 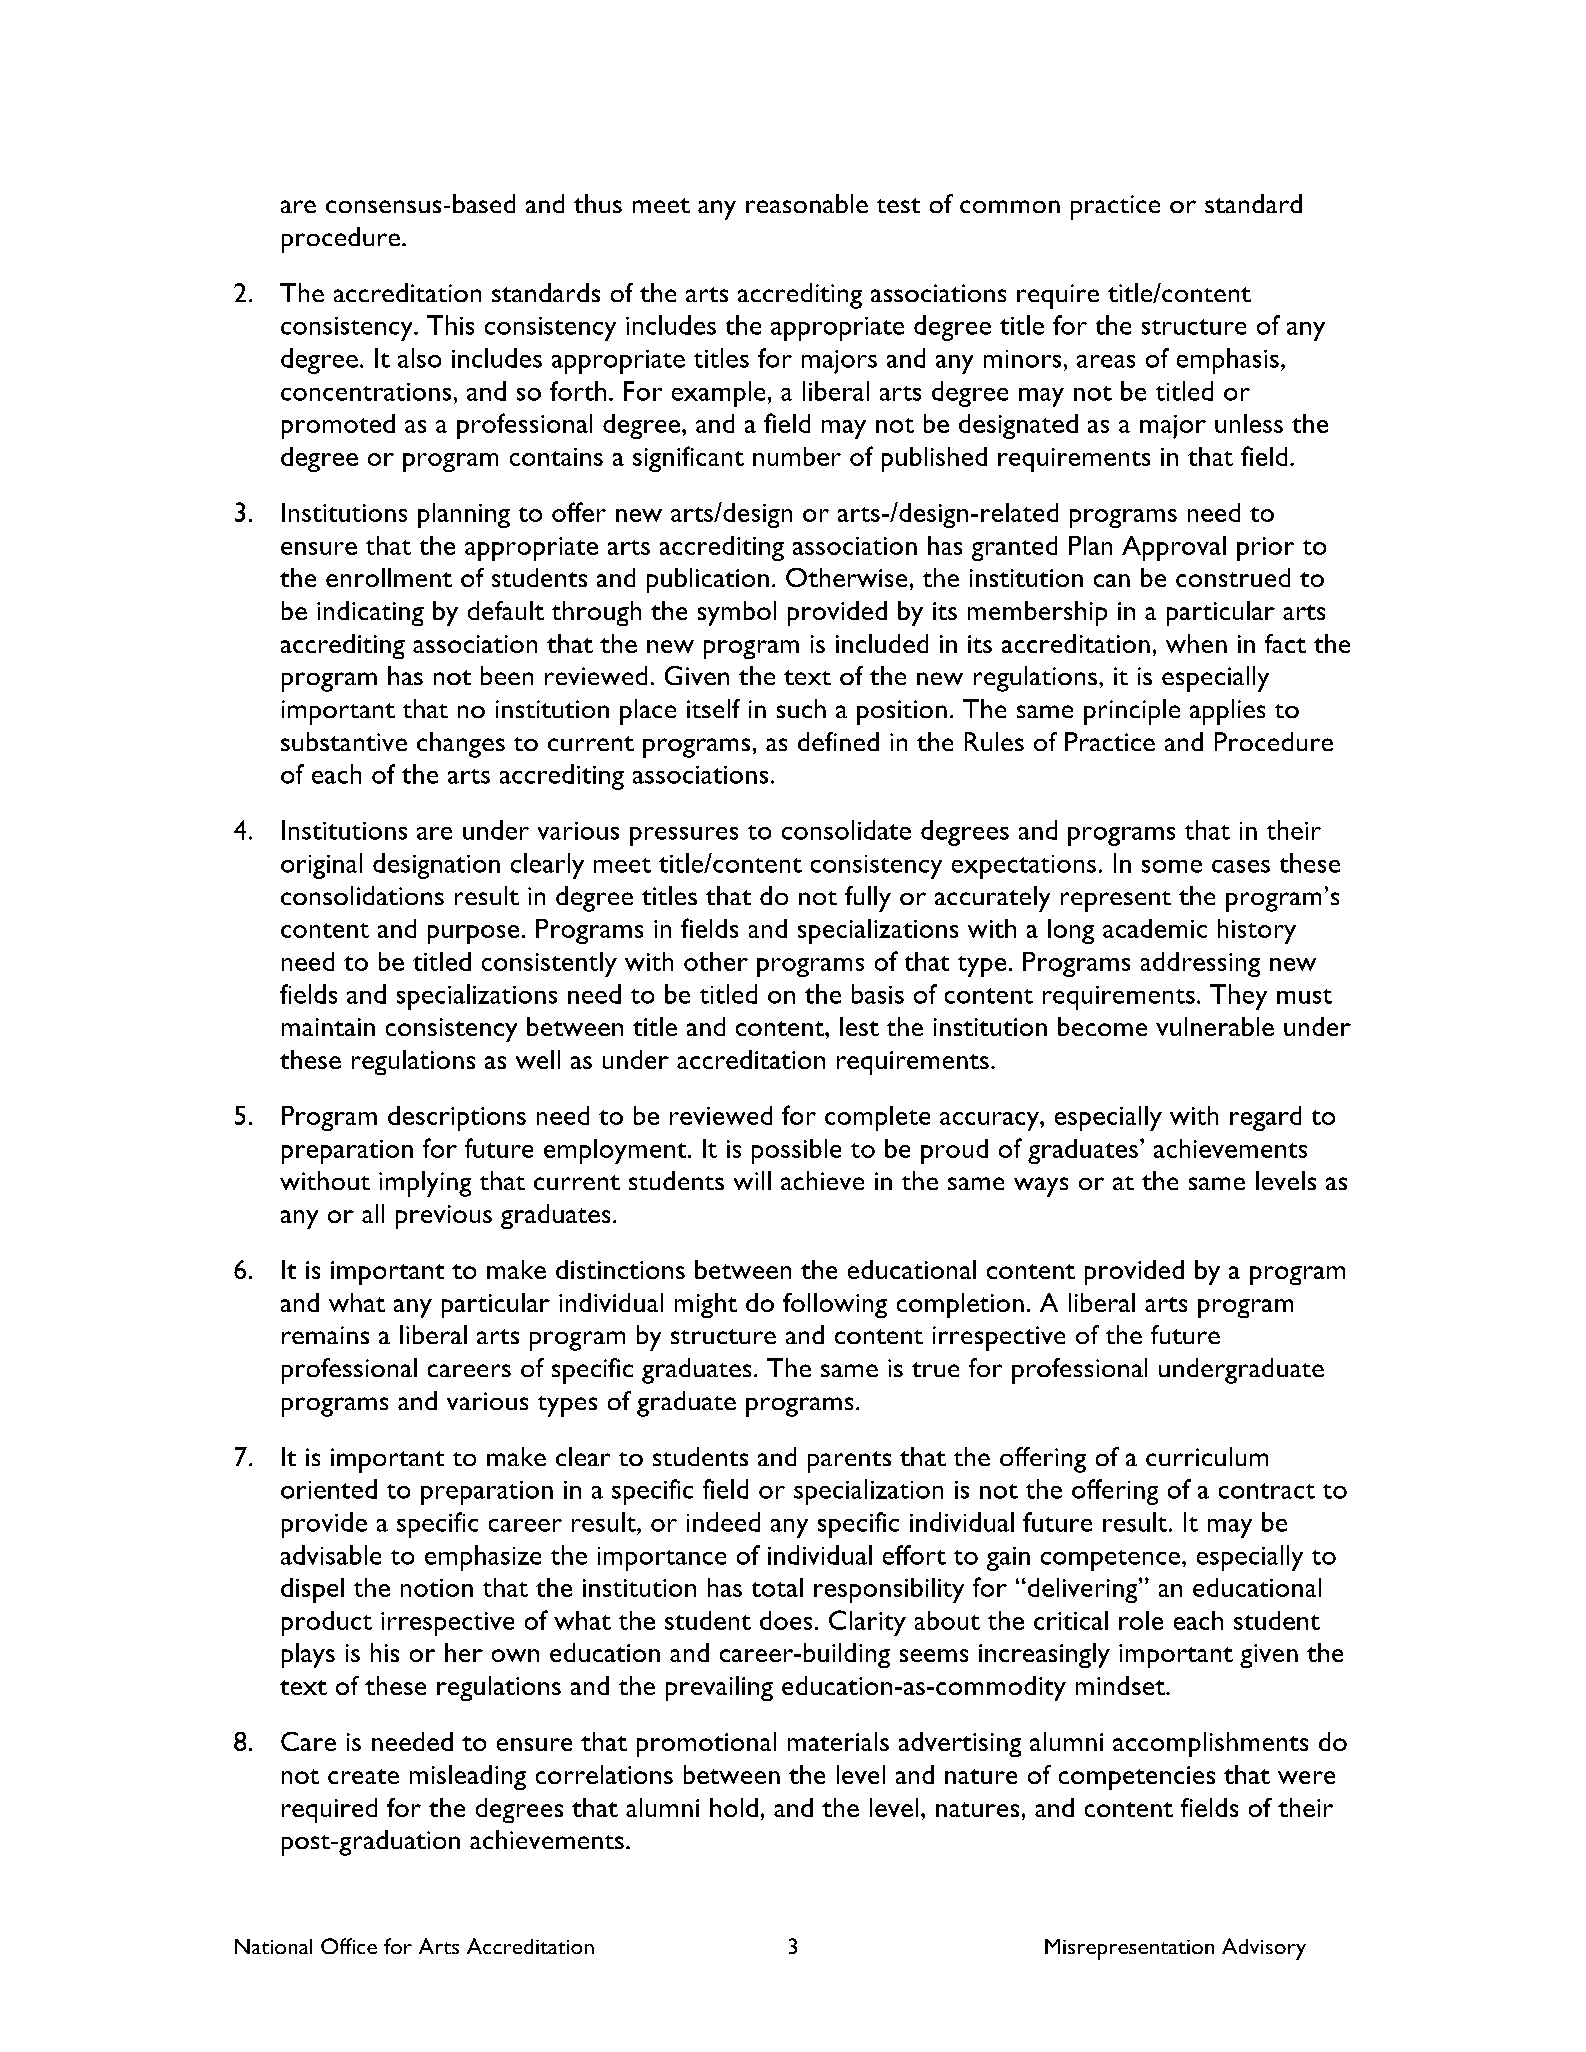 What do you see at coordinates (450, 325) in the image?
I see `This` at bounding box center [450, 325].
